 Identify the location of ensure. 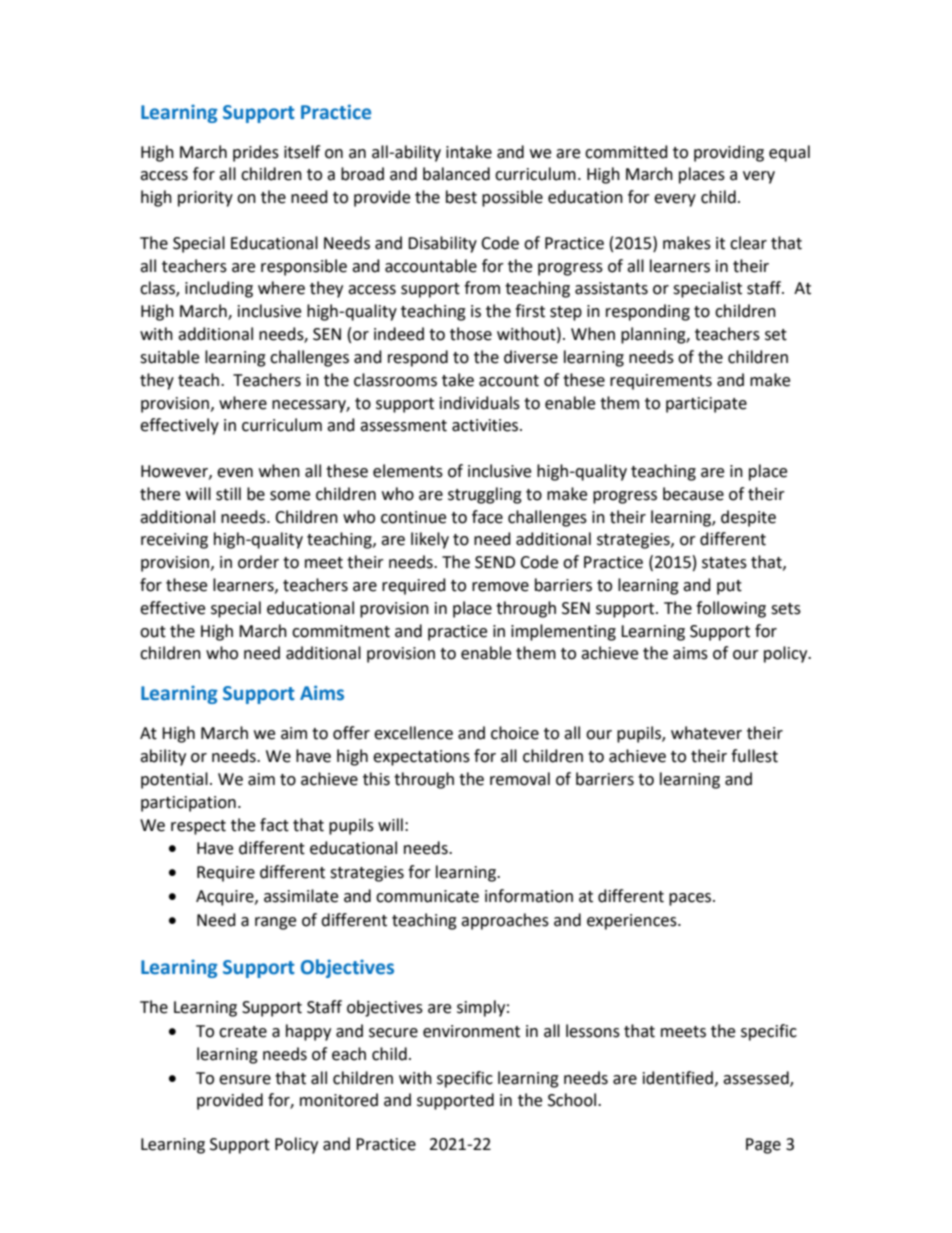
(245, 1080).
